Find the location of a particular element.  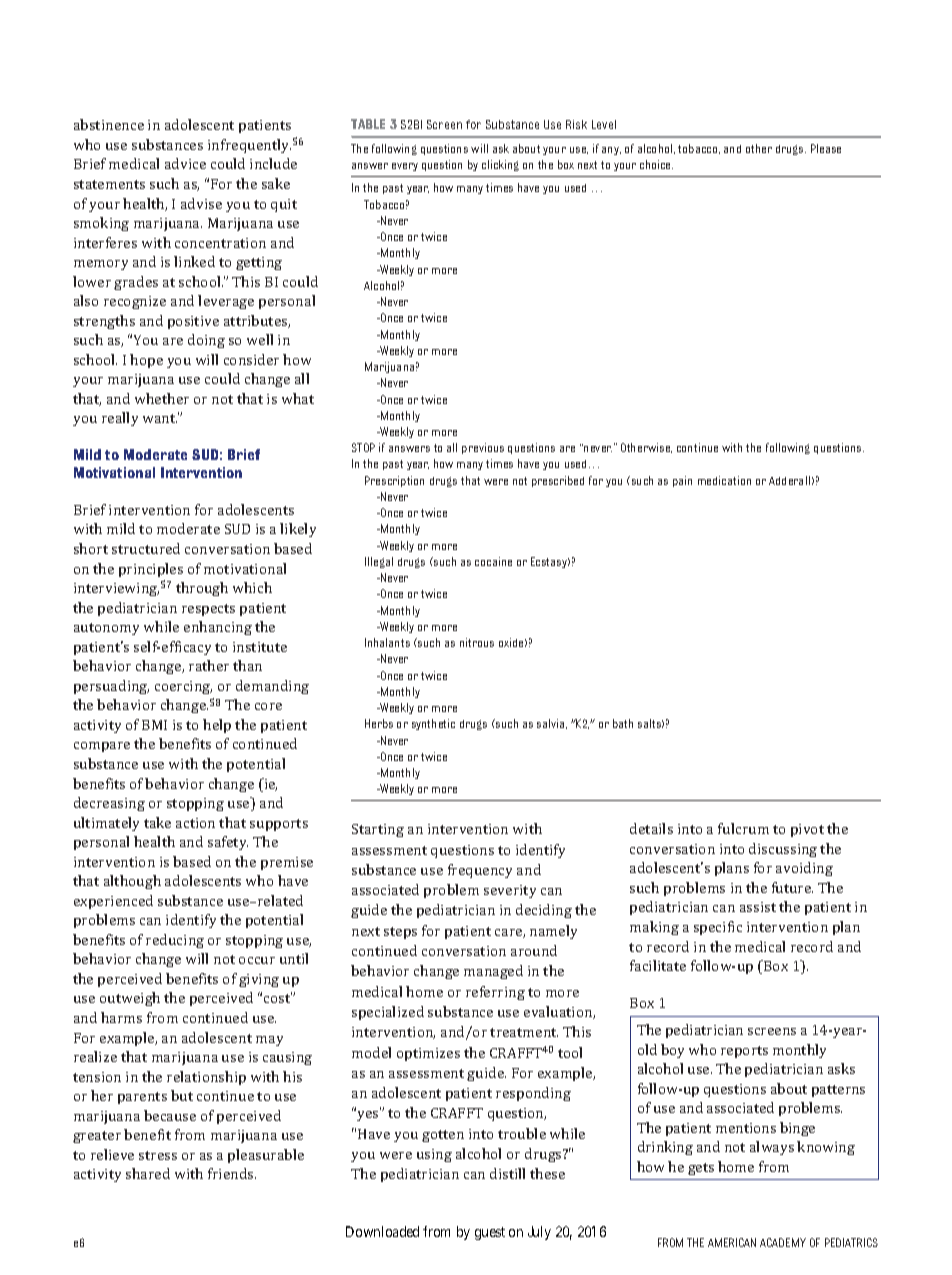

nitrous is located at coordinates (477, 642).
